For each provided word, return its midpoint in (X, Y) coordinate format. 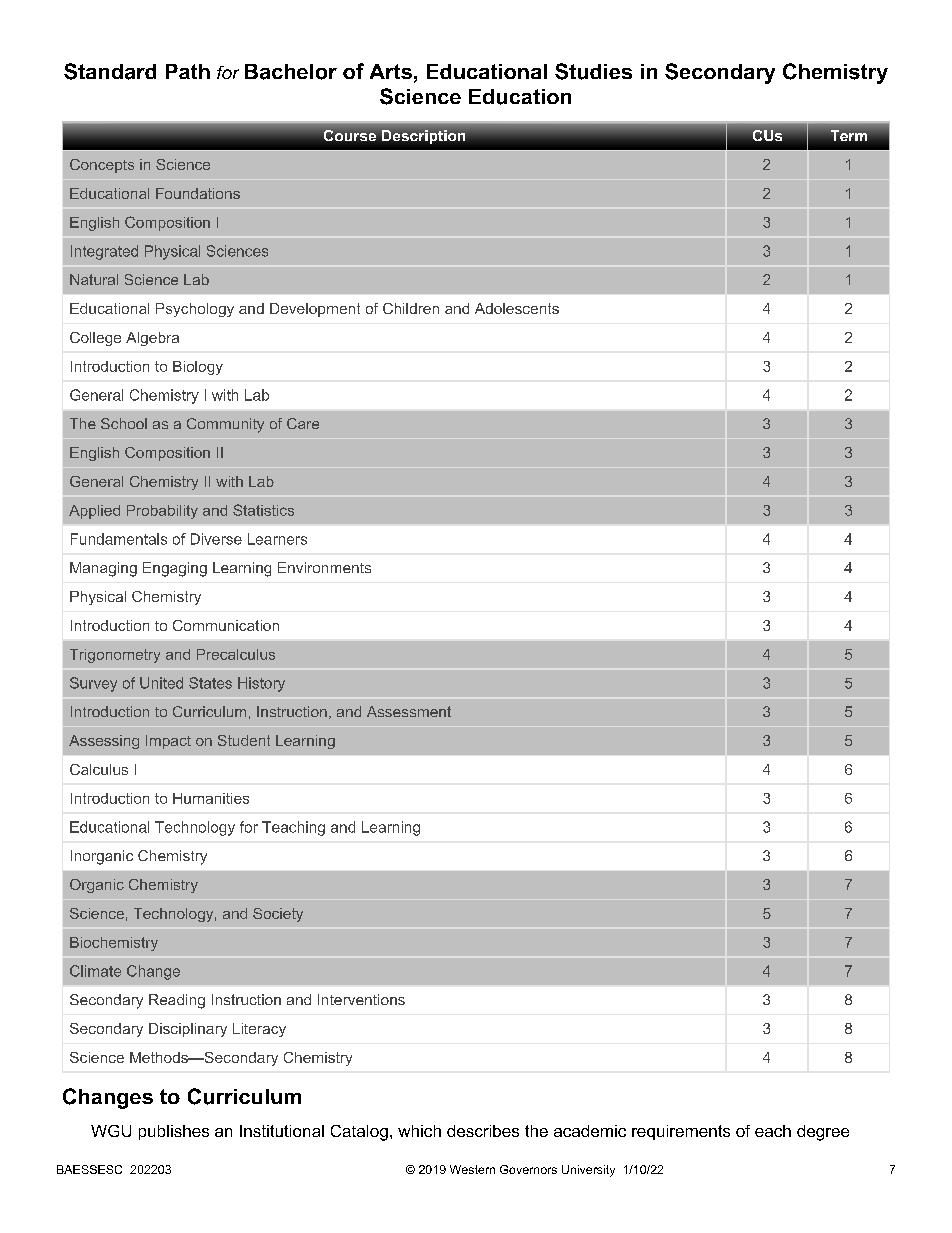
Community (225, 425)
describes (483, 1131)
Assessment (409, 711)
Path (188, 71)
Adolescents (517, 308)
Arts (391, 71)
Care (303, 423)
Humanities (211, 798)
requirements (681, 1132)
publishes (174, 1132)
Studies (593, 71)
